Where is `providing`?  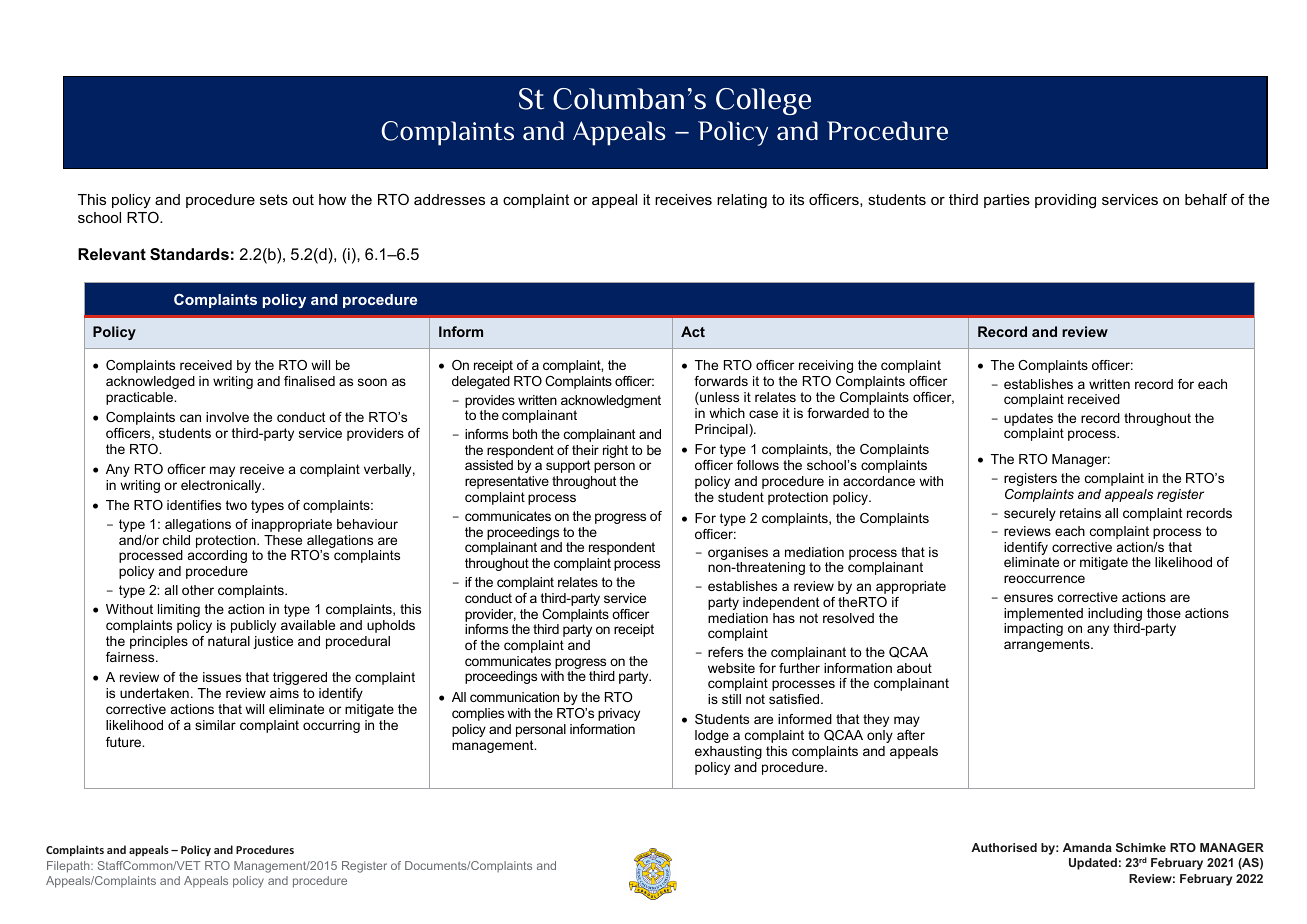 providing is located at coordinates (1065, 201).
